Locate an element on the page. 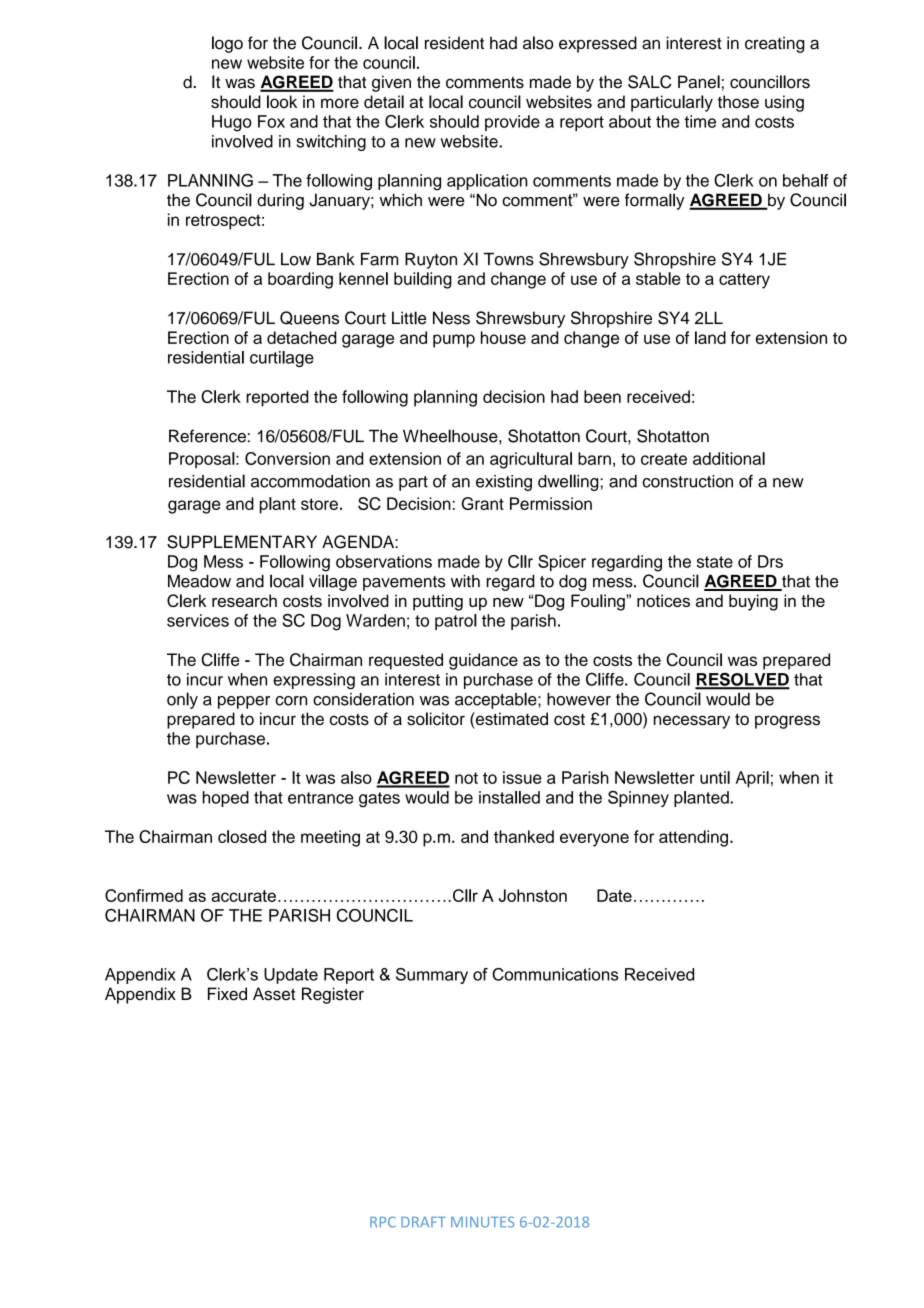  patrol is located at coordinates (456, 622).
